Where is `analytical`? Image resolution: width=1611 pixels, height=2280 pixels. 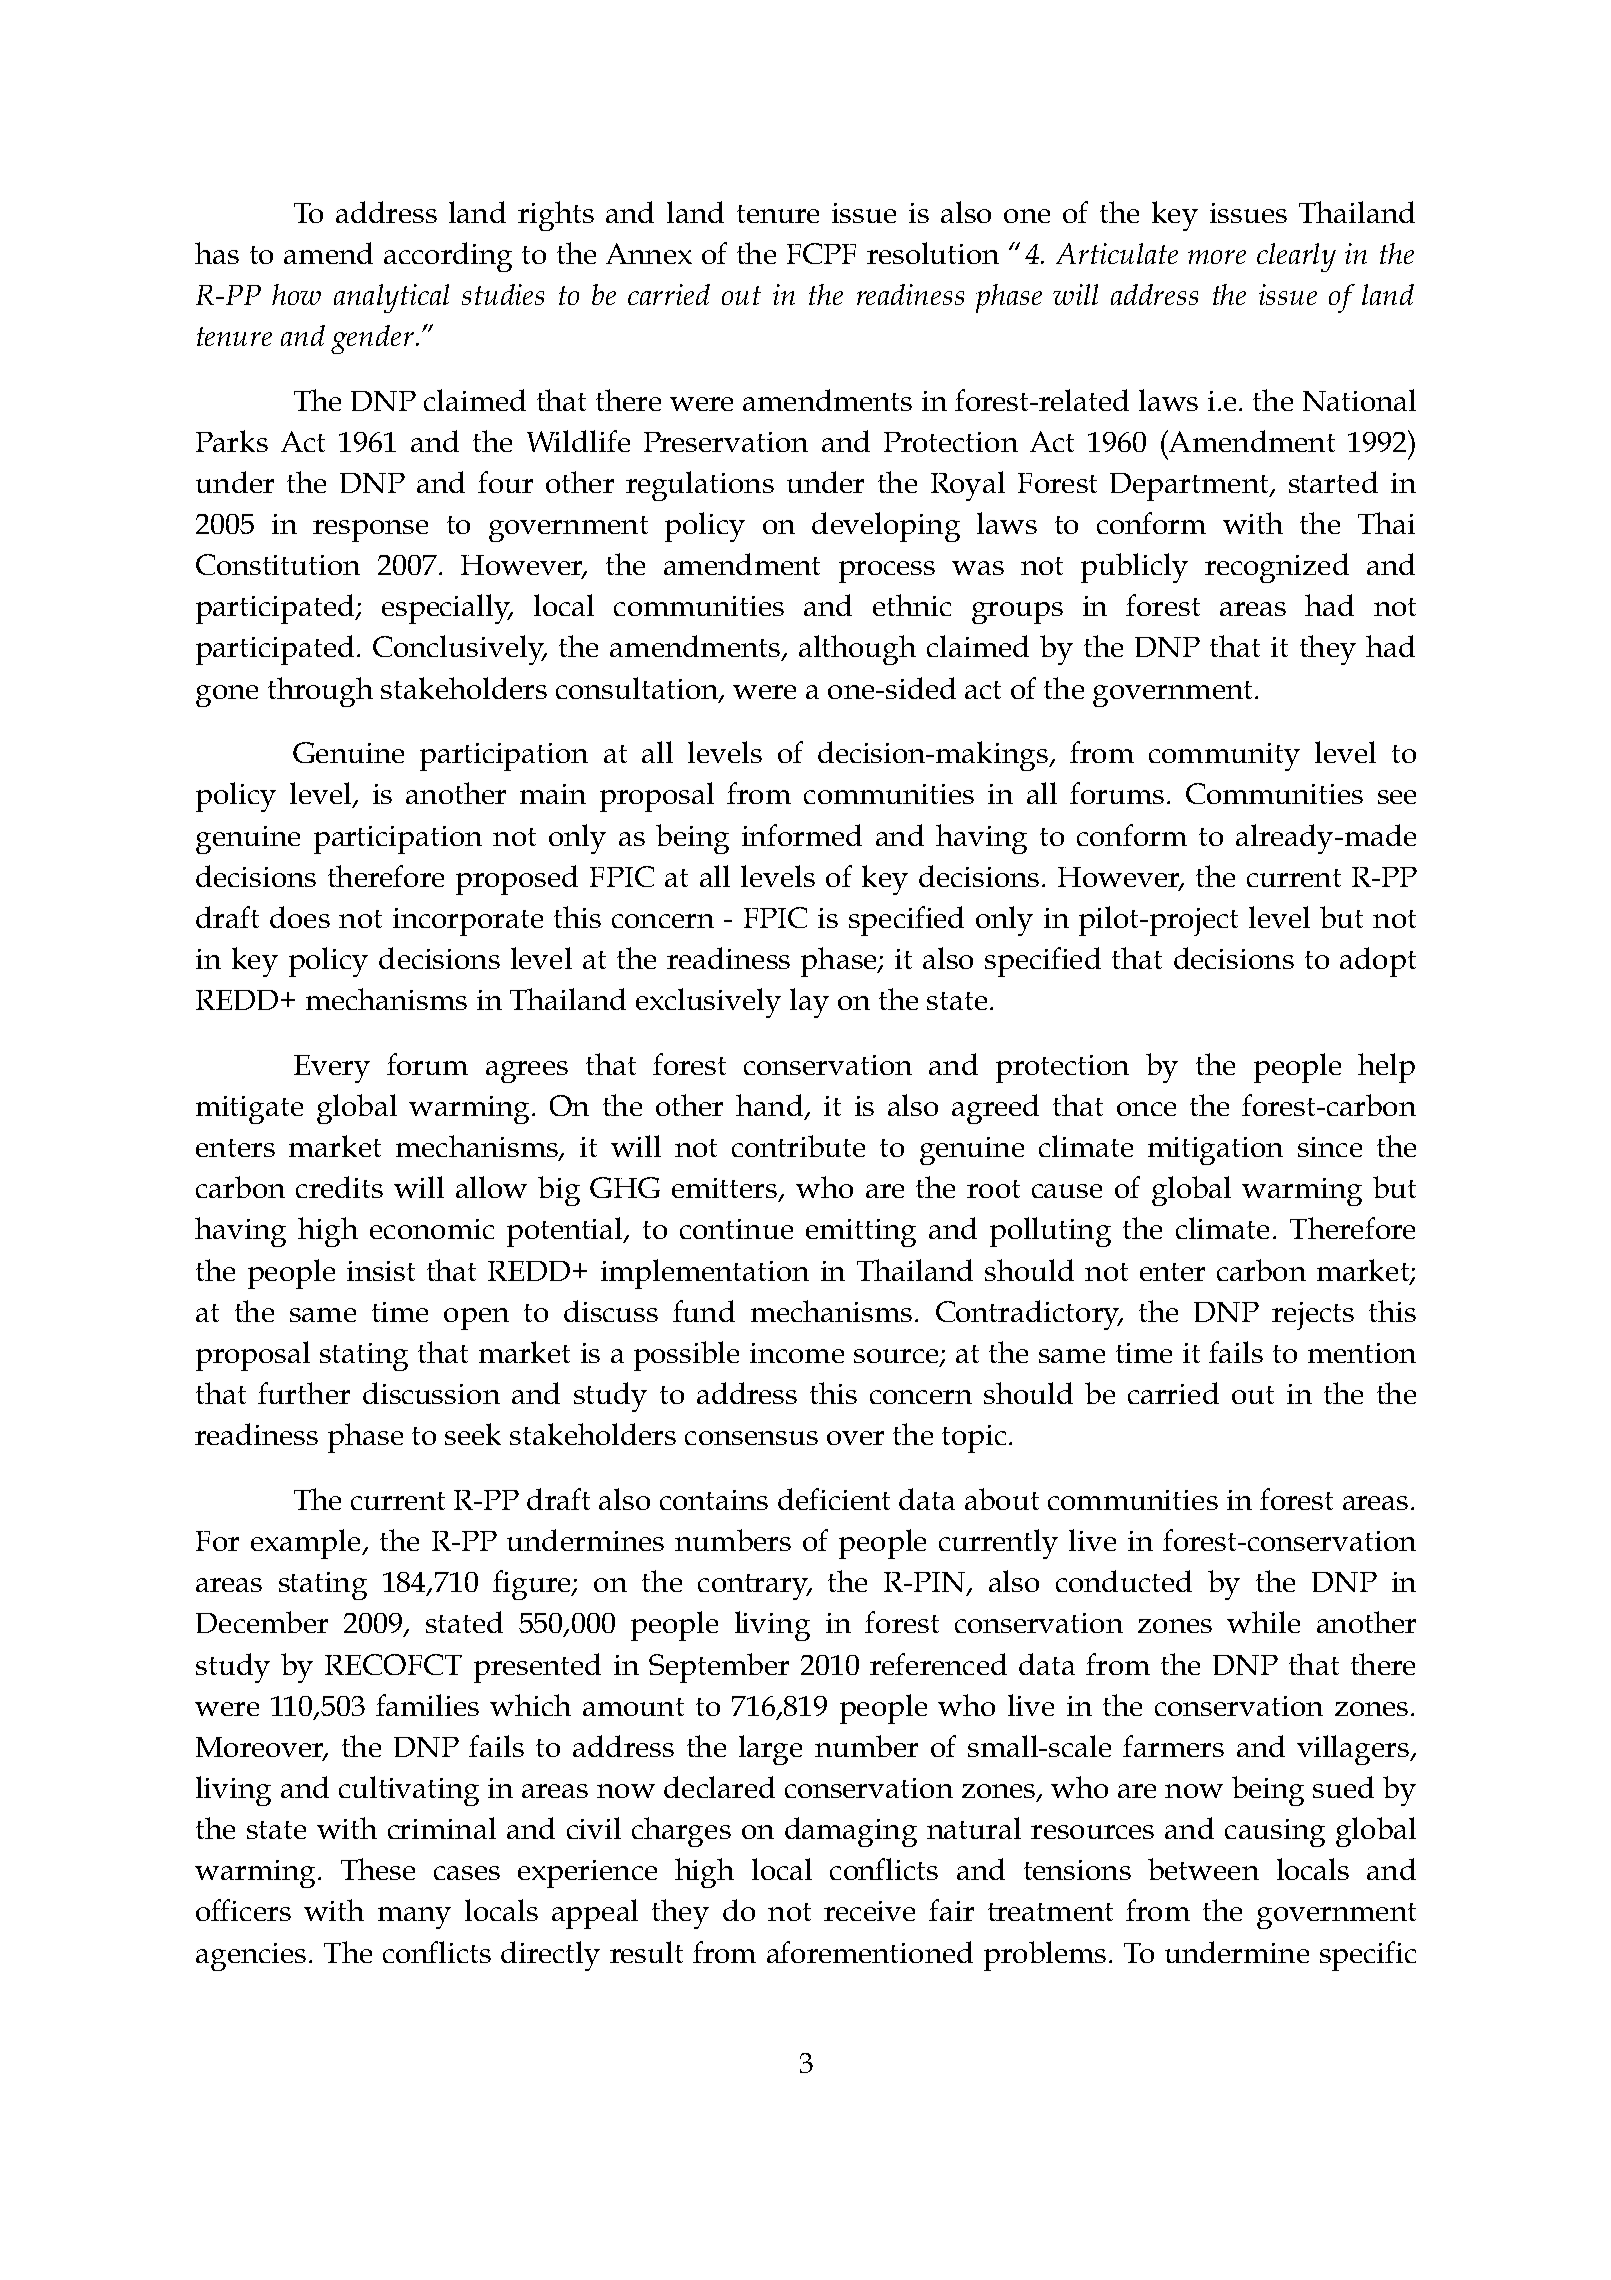
analytical is located at coordinates (391, 298).
